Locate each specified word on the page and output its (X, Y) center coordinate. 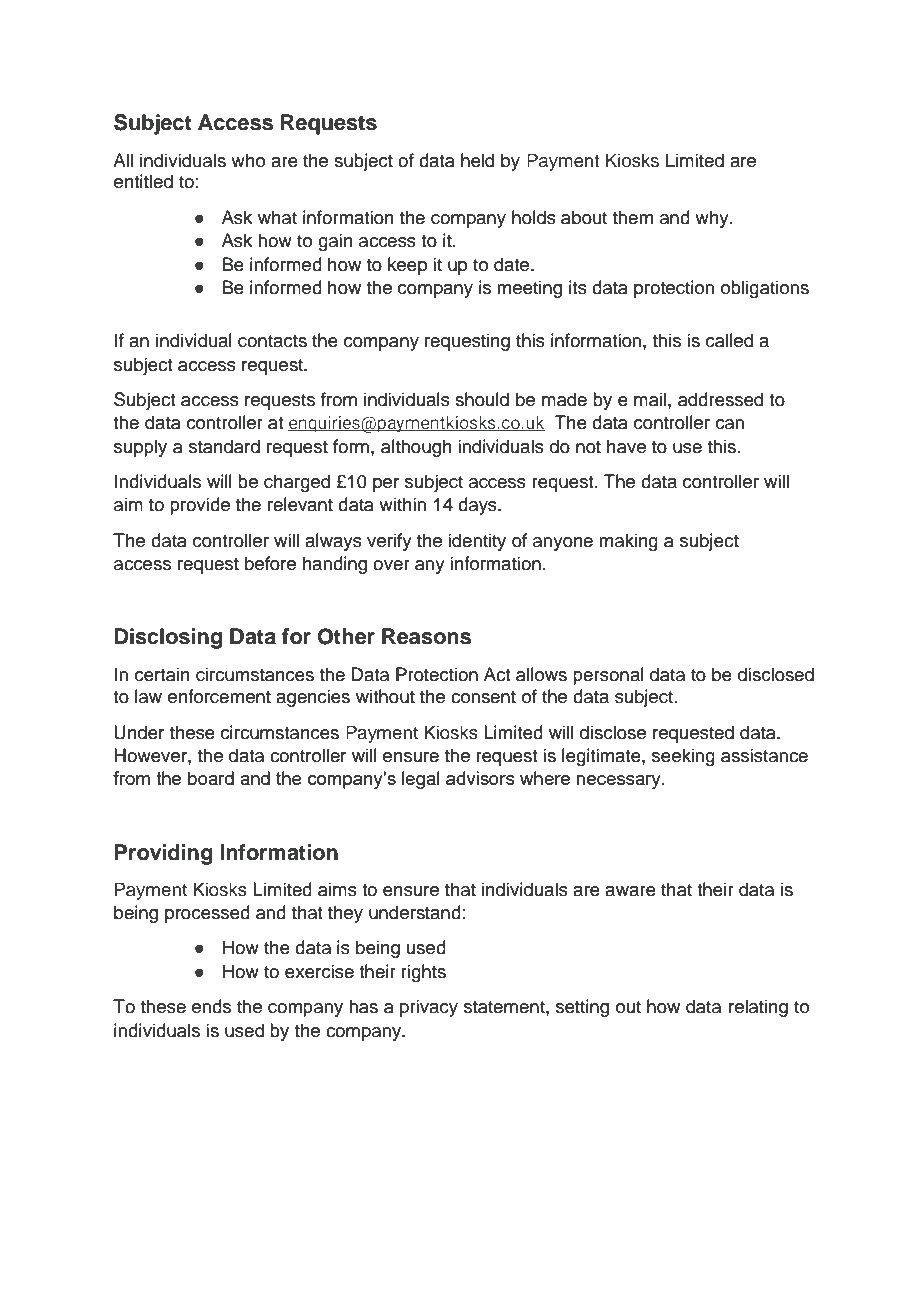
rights (423, 973)
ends (211, 1006)
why (713, 219)
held (477, 160)
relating (758, 1008)
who (248, 160)
